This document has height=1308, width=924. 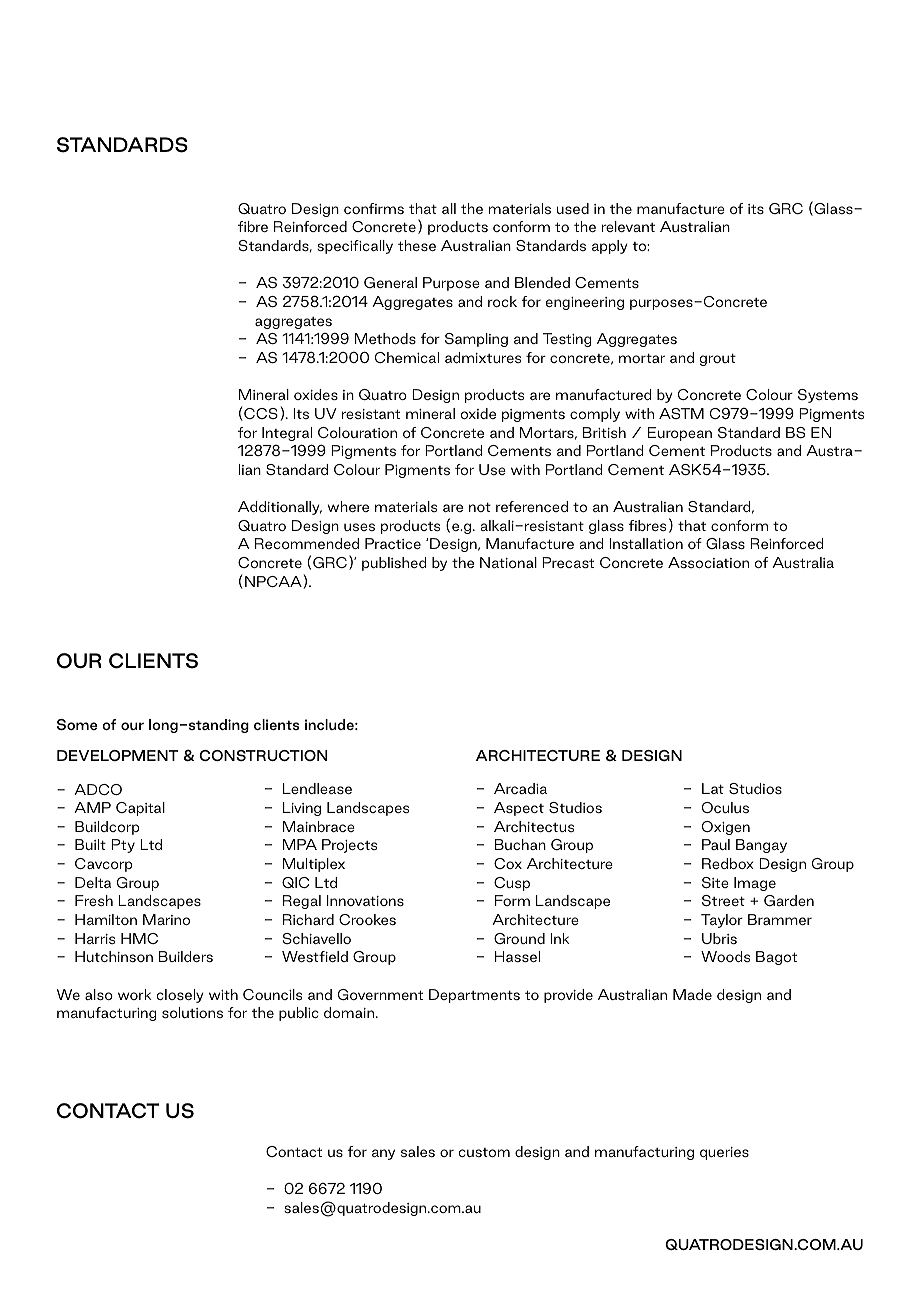 I want to click on Oxigen, so click(x=726, y=828).
